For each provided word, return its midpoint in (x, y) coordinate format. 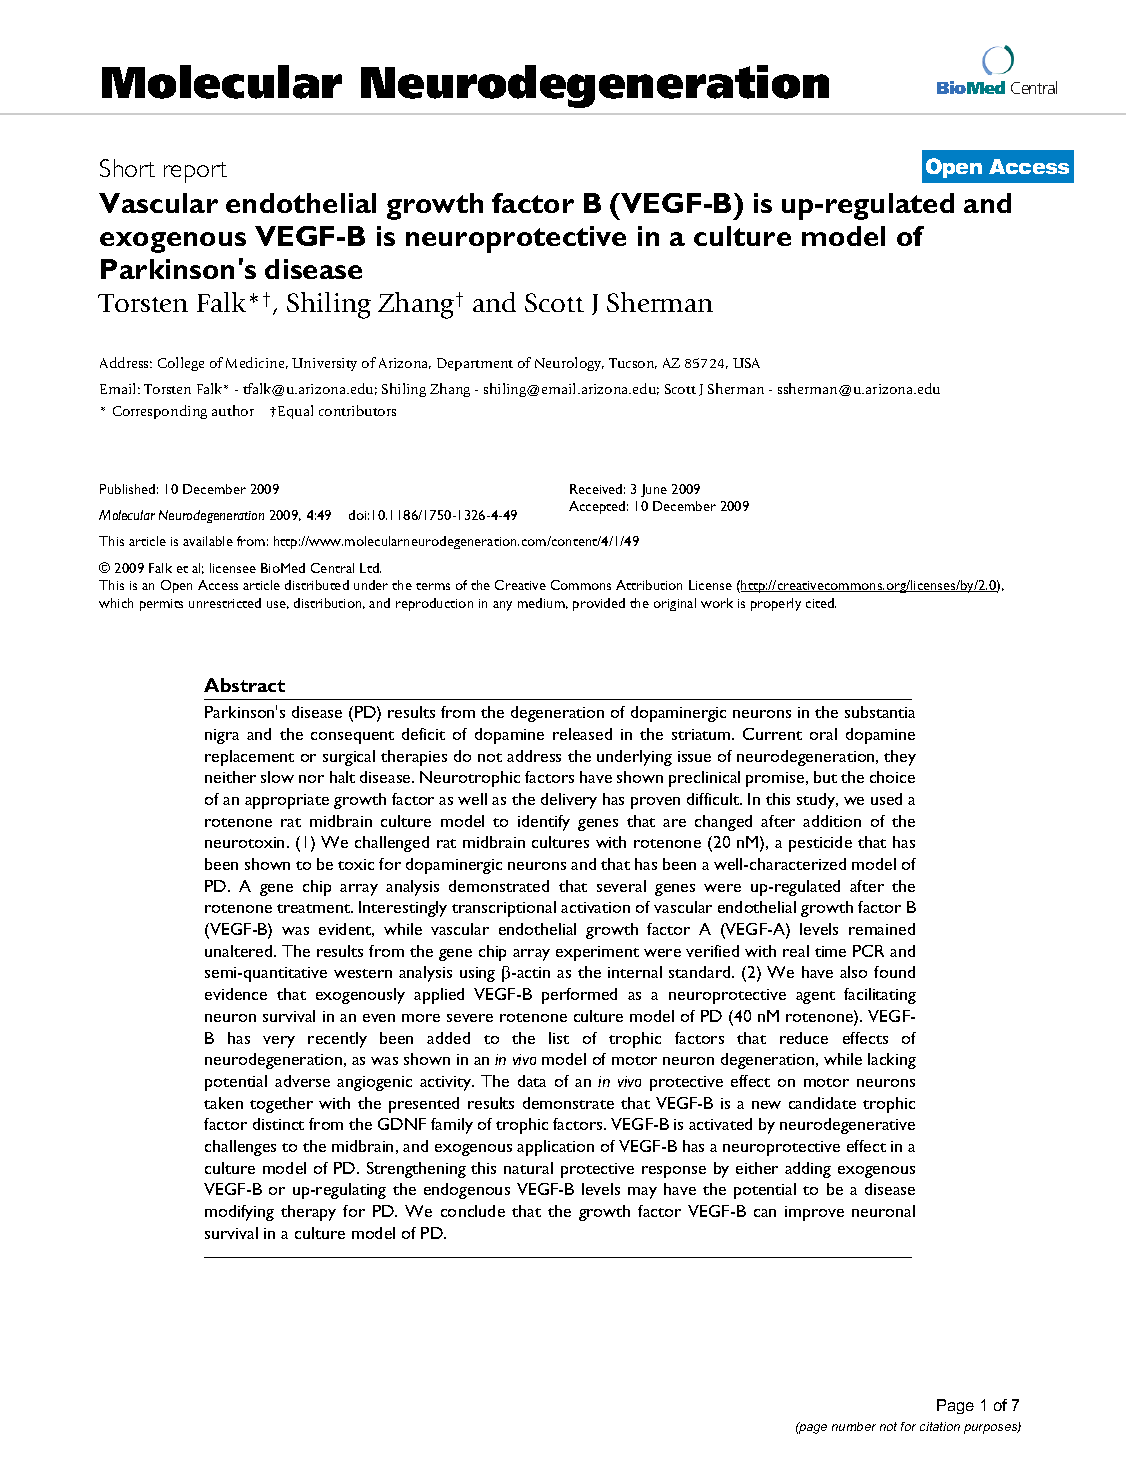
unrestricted (225, 603)
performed (579, 996)
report (195, 172)
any (502, 606)
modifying (239, 1213)
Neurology (569, 364)
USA (746, 363)
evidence (236, 994)
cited (821, 603)
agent (815, 997)
